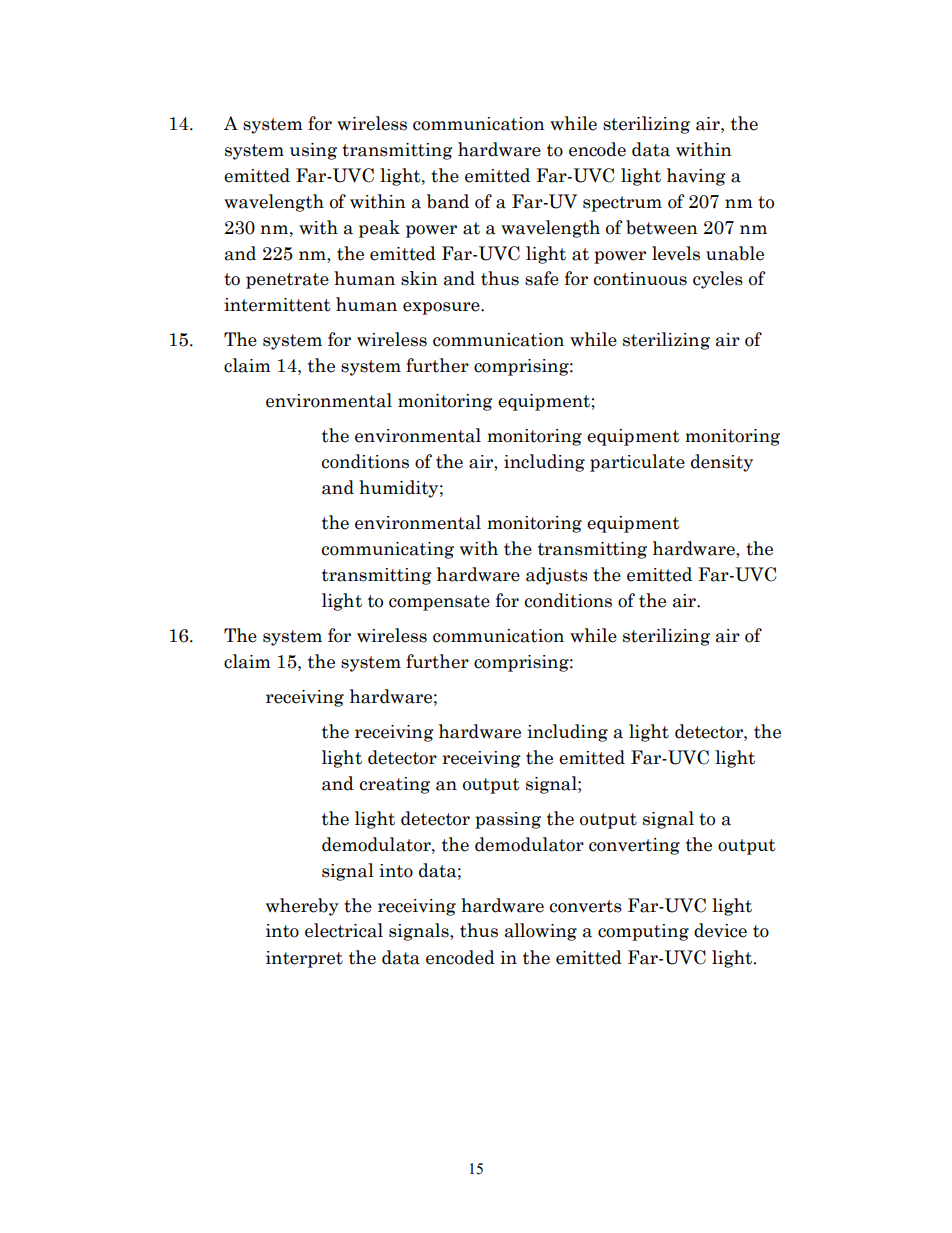  I want to click on computing, so click(643, 932).
